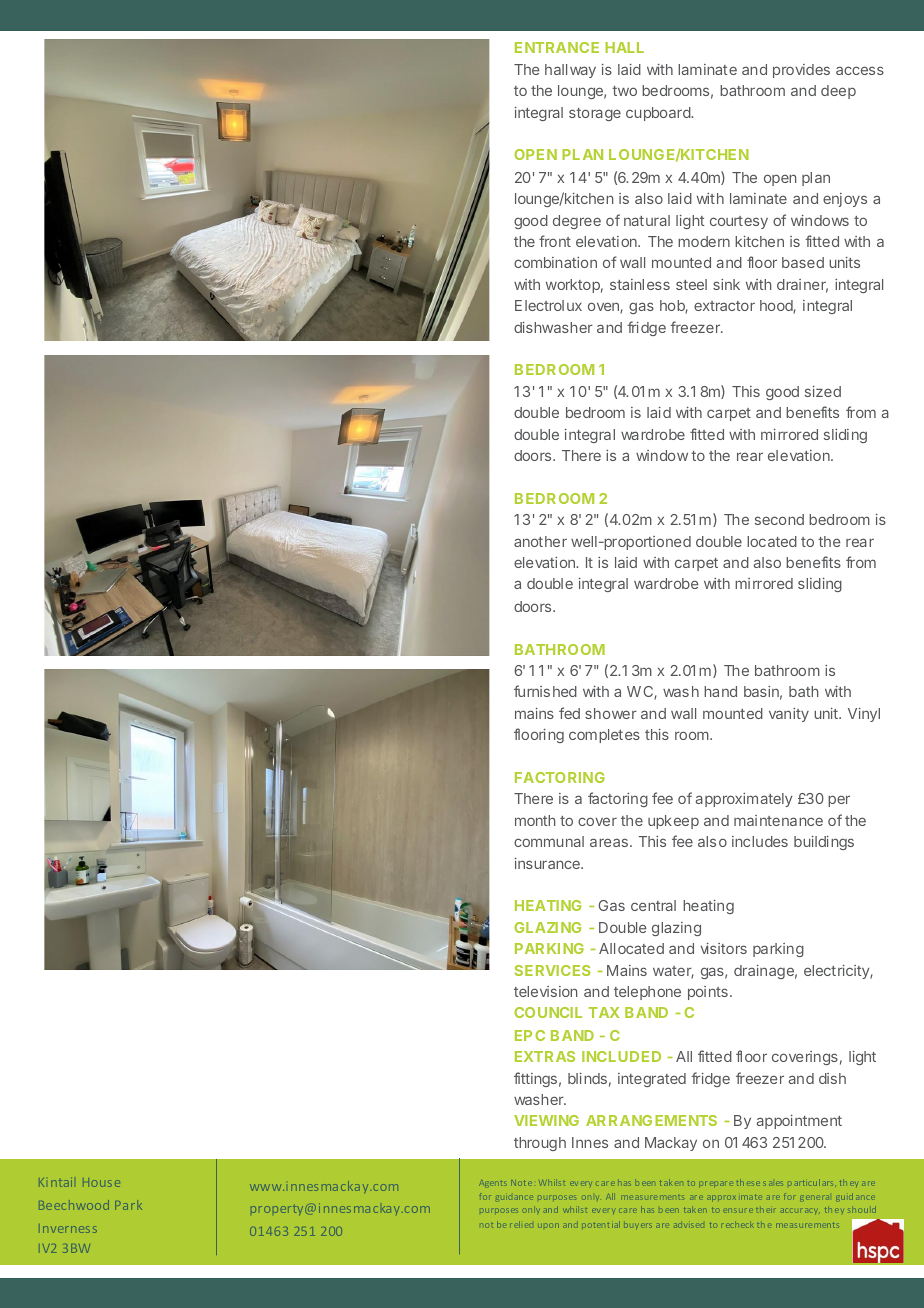  Describe the element at coordinates (101, 1182) in the screenshot. I see `House` at that location.
